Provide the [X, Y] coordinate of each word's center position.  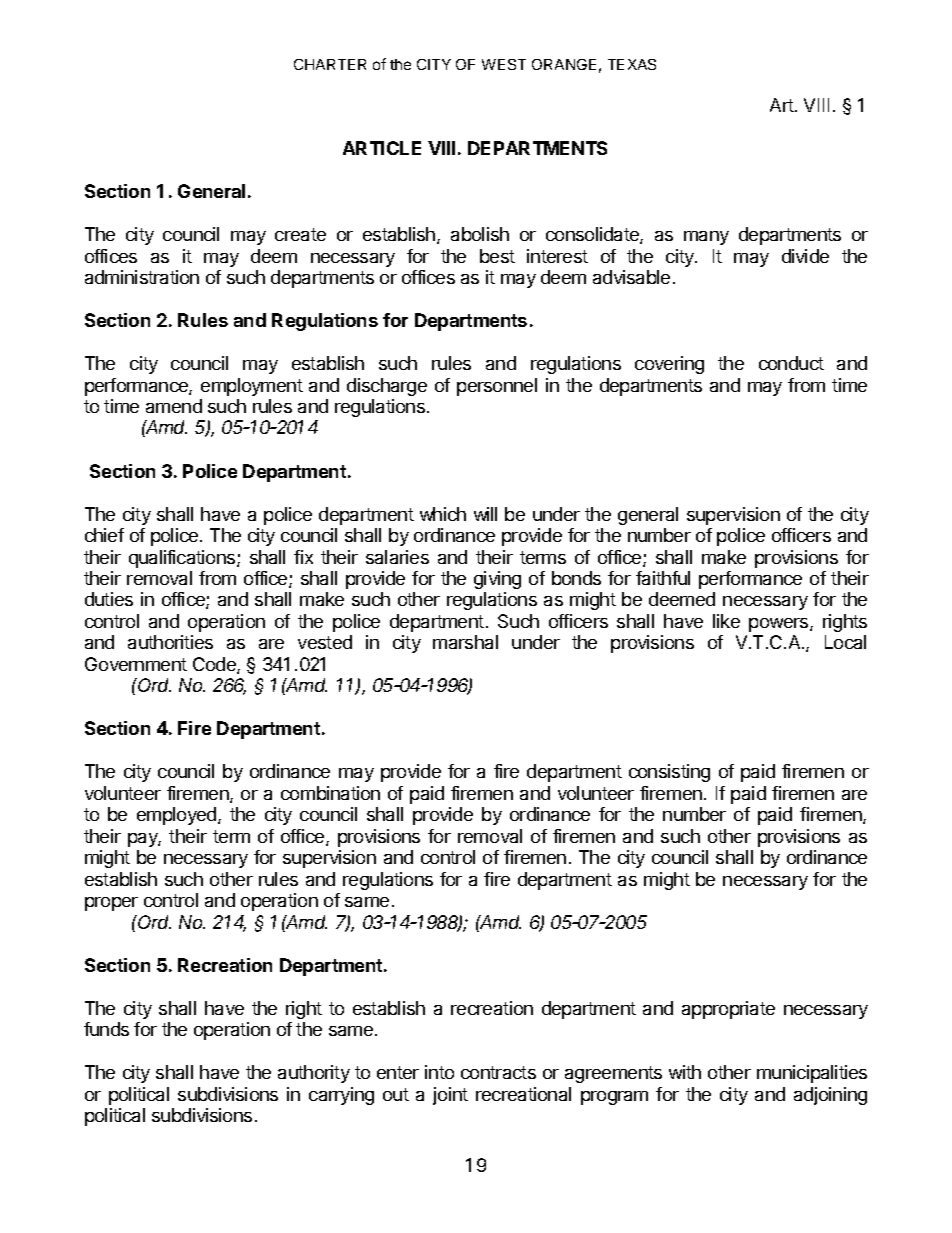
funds [106, 1029]
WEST [504, 64]
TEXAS [632, 64]
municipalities [812, 1074]
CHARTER [330, 64]
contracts [498, 1072]
